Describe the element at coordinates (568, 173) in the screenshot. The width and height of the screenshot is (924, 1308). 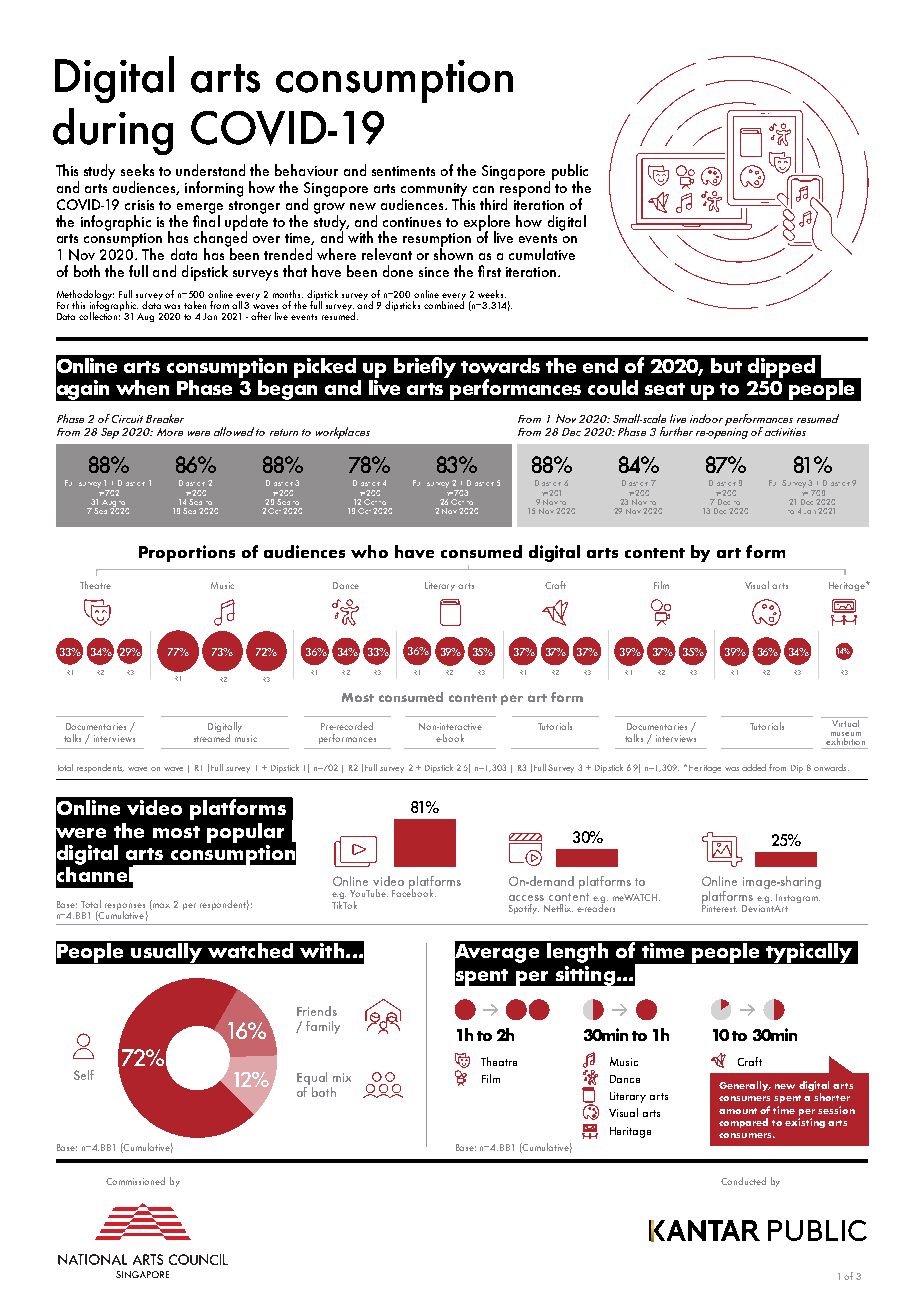
I see `public` at that location.
